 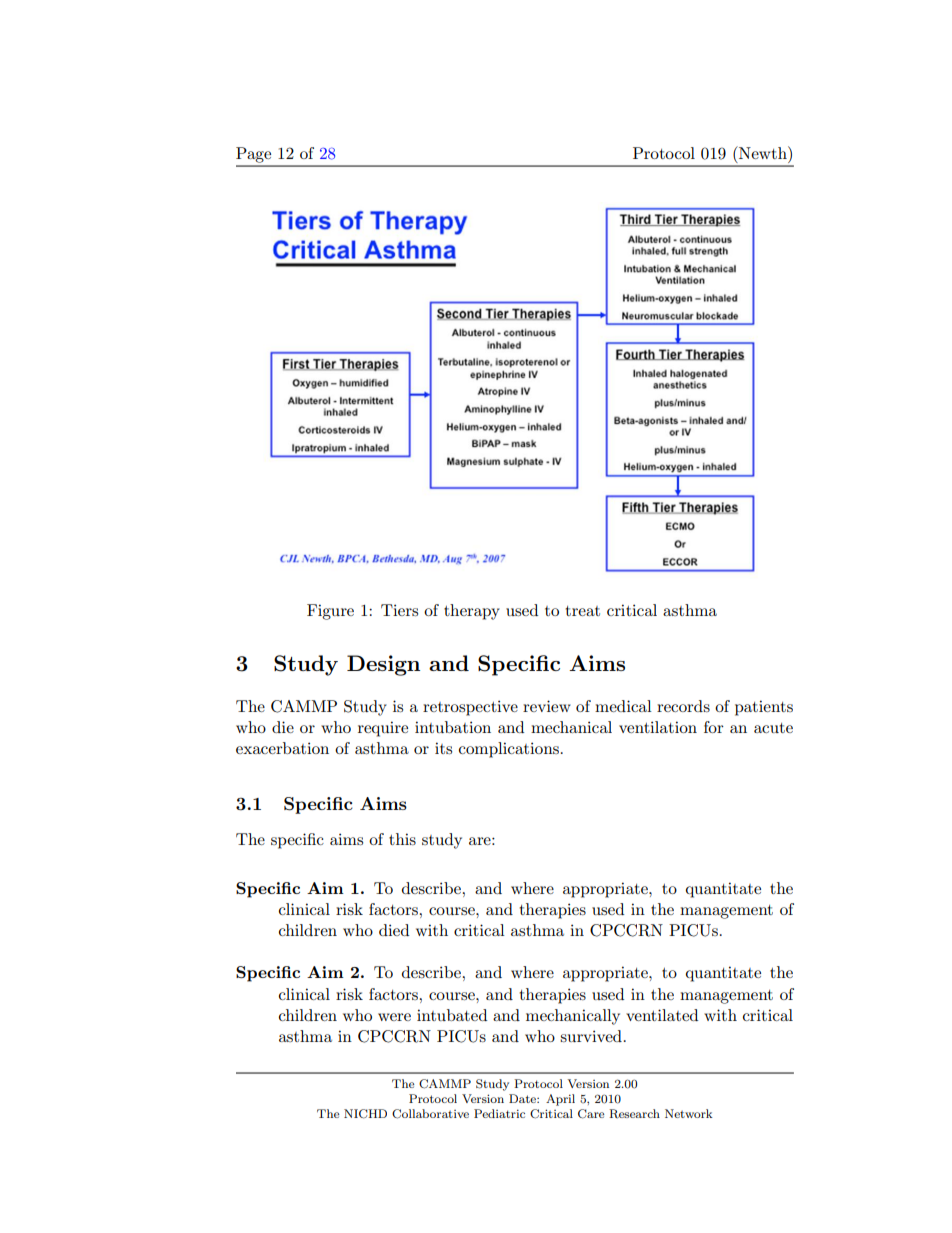 What do you see at coordinates (582, 611) in the screenshot?
I see `treat` at bounding box center [582, 611].
